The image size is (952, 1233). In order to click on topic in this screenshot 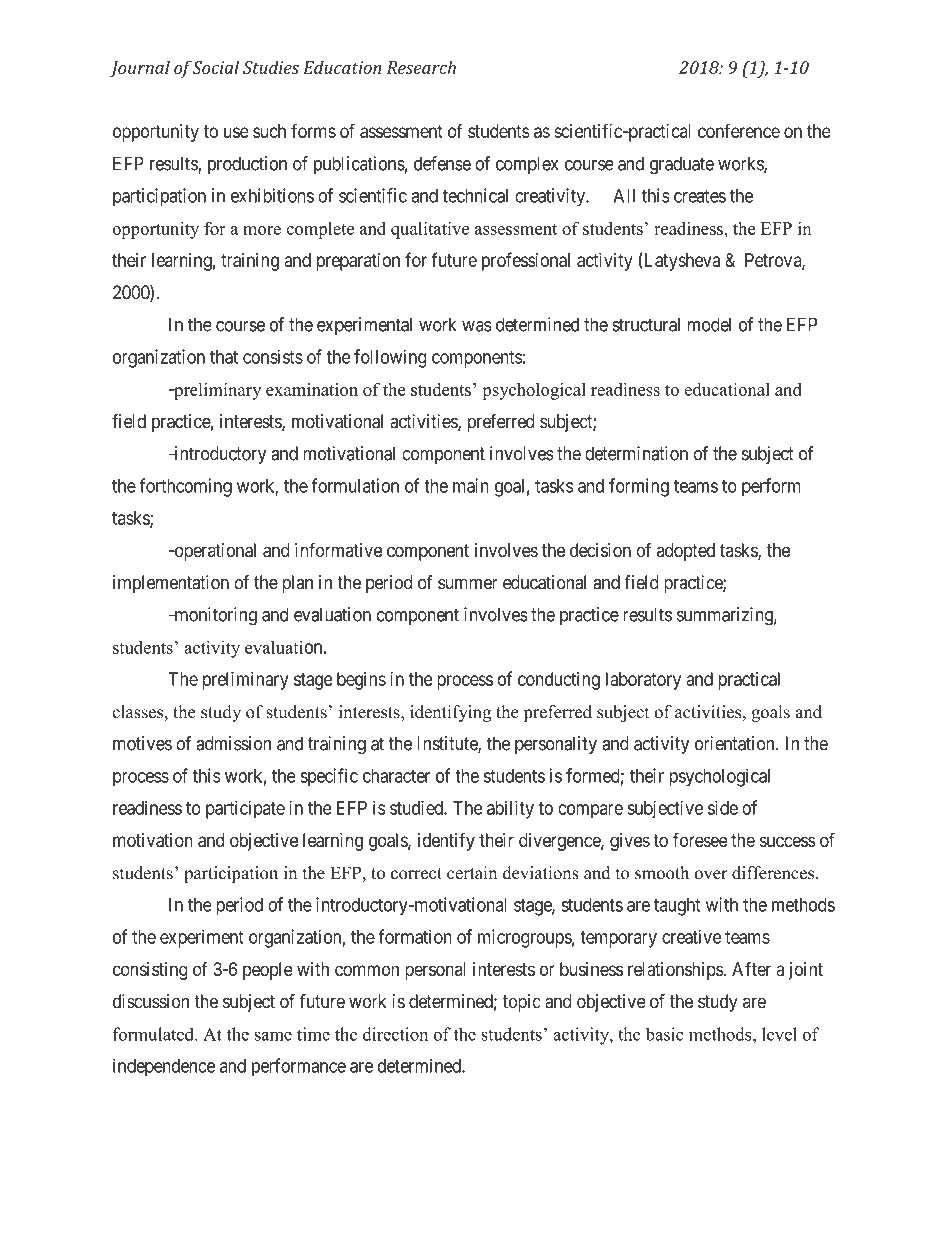, I will do `click(522, 1003)`.
